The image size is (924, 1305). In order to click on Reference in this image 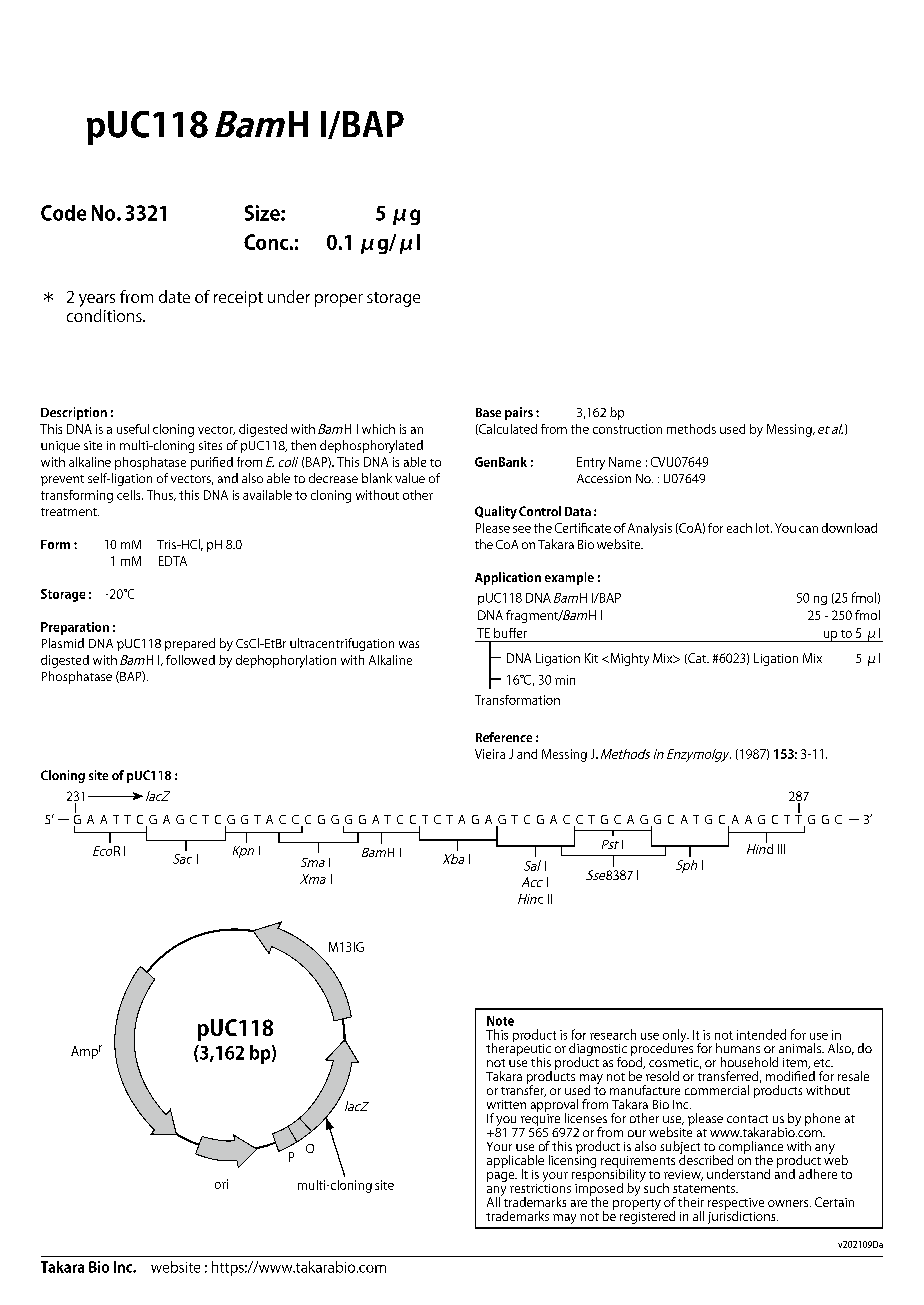, I will do `click(504, 737)`.
